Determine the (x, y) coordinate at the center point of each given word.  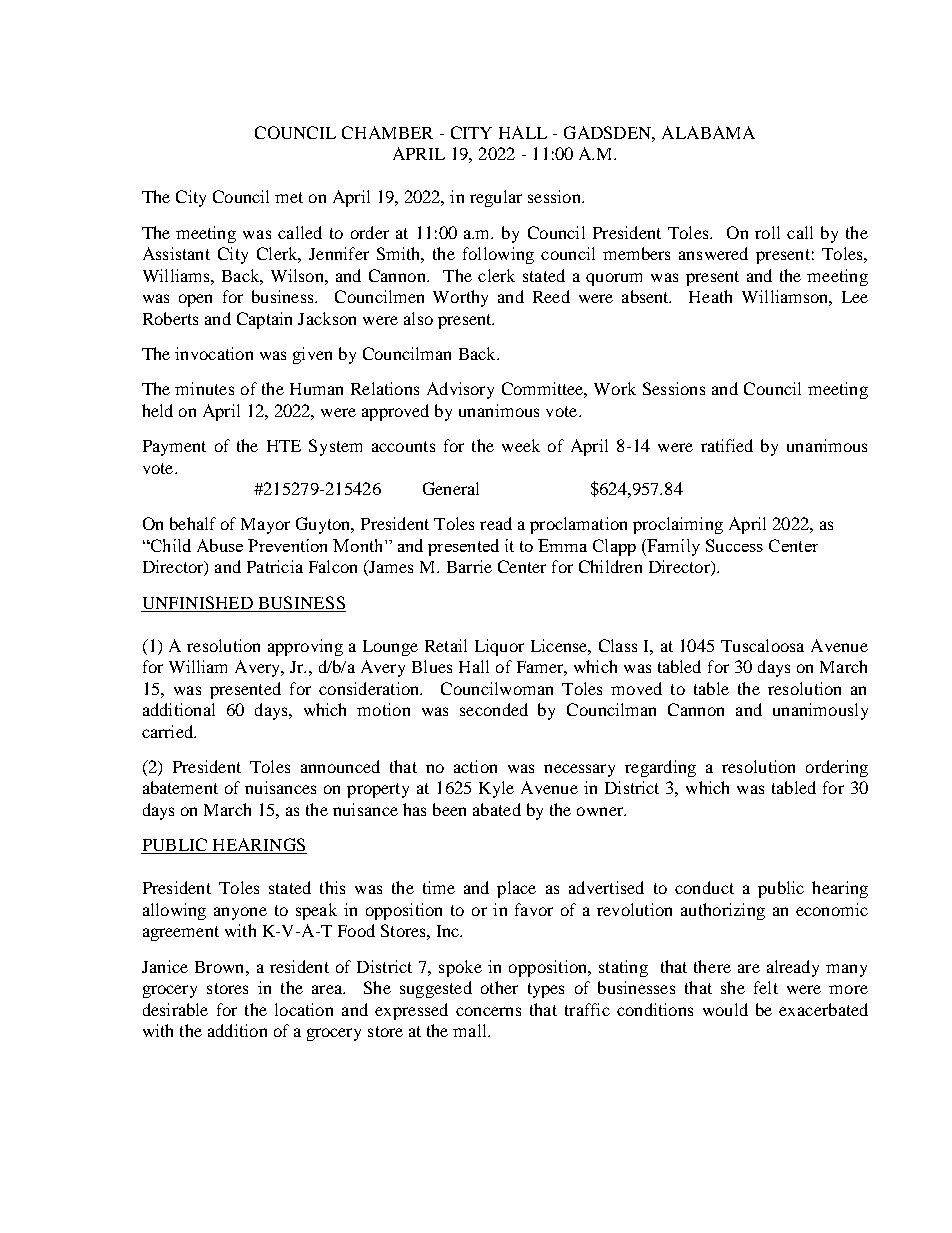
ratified (727, 445)
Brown (221, 967)
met (289, 197)
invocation (214, 353)
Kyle (496, 789)
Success (734, 545)
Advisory (460, 390)
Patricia (275, 566)
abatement (180, 787)
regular (496, 198)
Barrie (469, 566)
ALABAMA (708, 132)
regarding (660, 768)
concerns (488, 1011)
